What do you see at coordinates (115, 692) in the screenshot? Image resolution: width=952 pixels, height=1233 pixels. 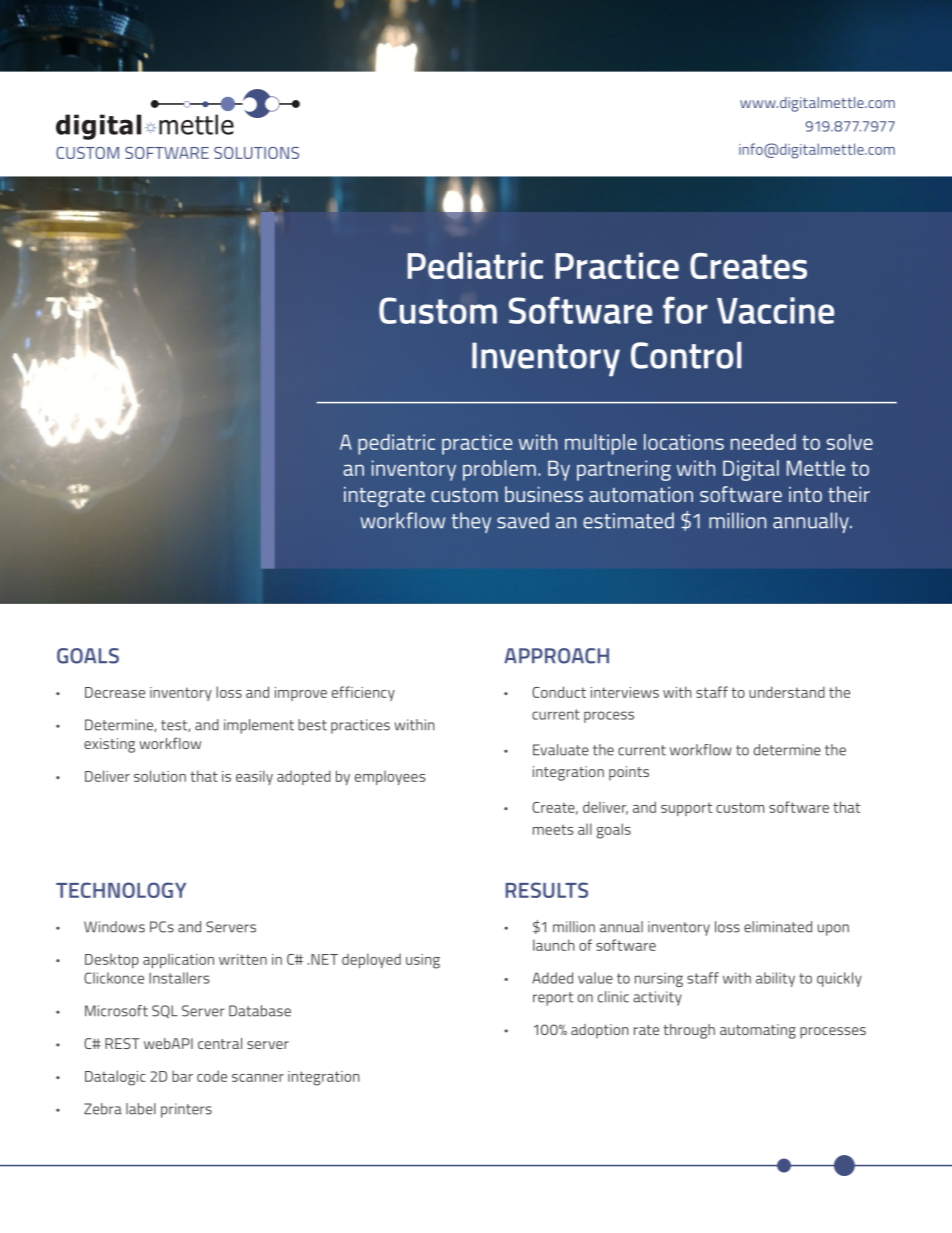 I see `Decrease` at bounding box center [115, 692].
